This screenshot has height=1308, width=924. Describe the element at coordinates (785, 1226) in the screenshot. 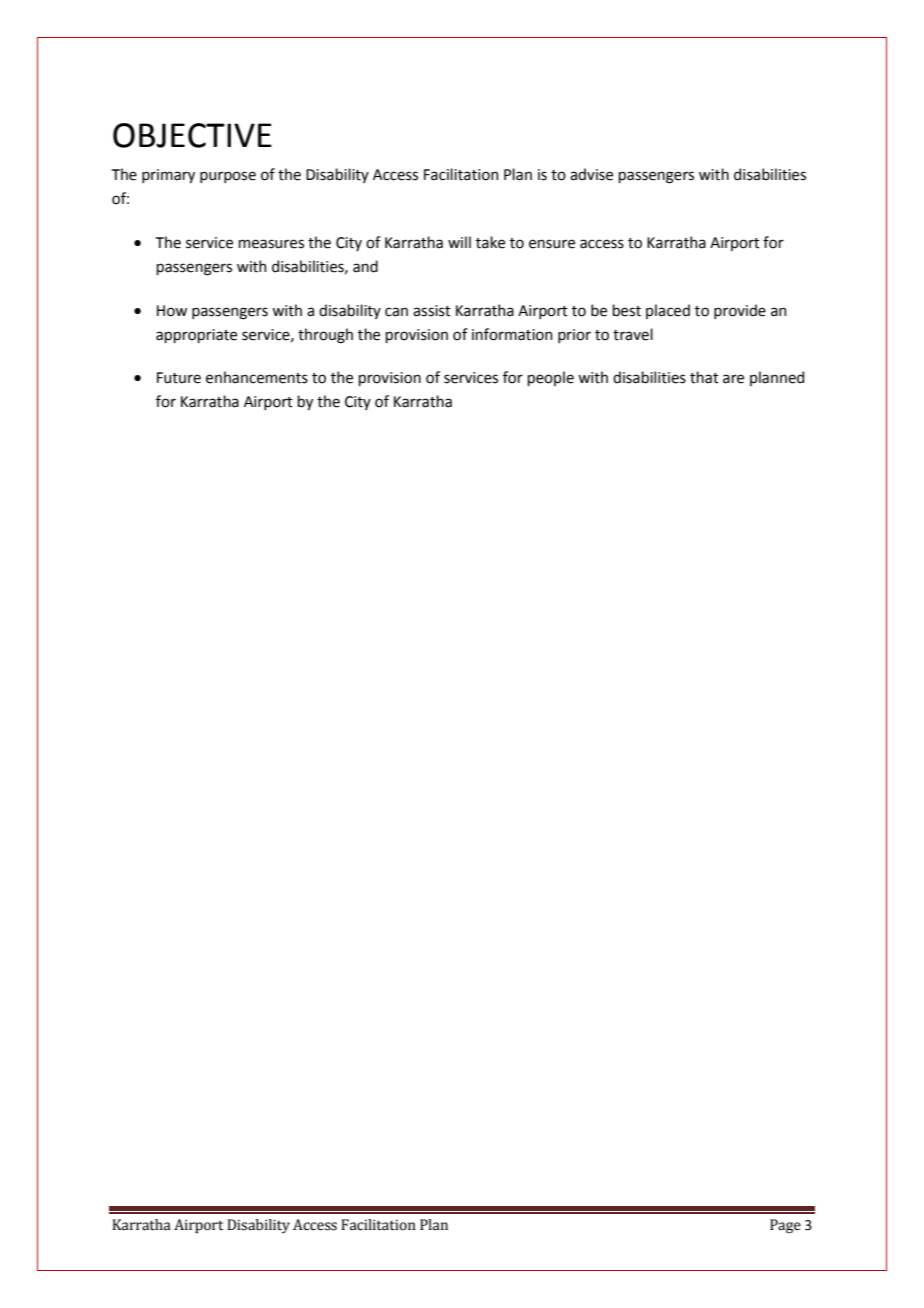

I see `Page` at that location.
